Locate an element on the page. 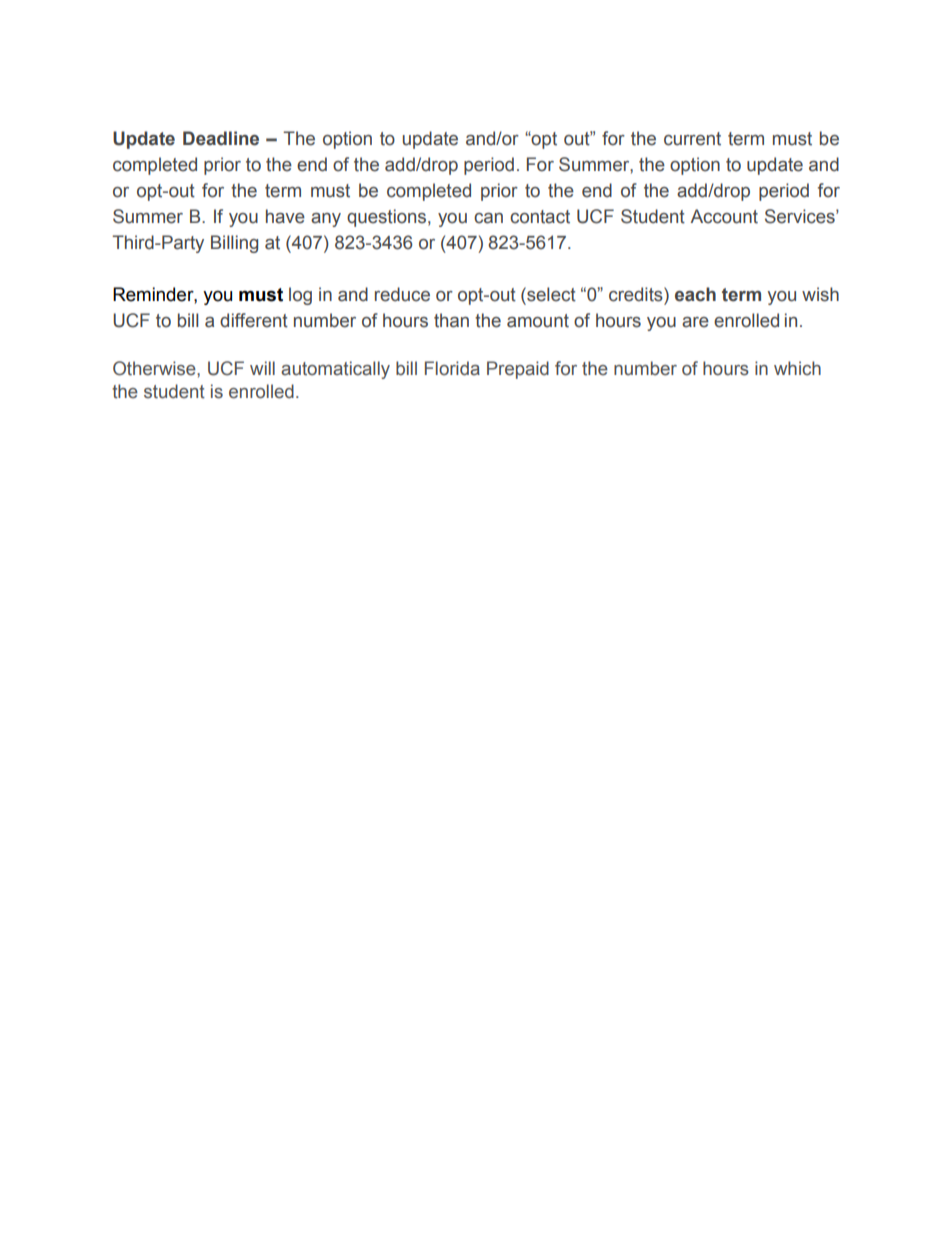 The height and width of the document is (1233, 952). select is located at coordinates (550, 294).
